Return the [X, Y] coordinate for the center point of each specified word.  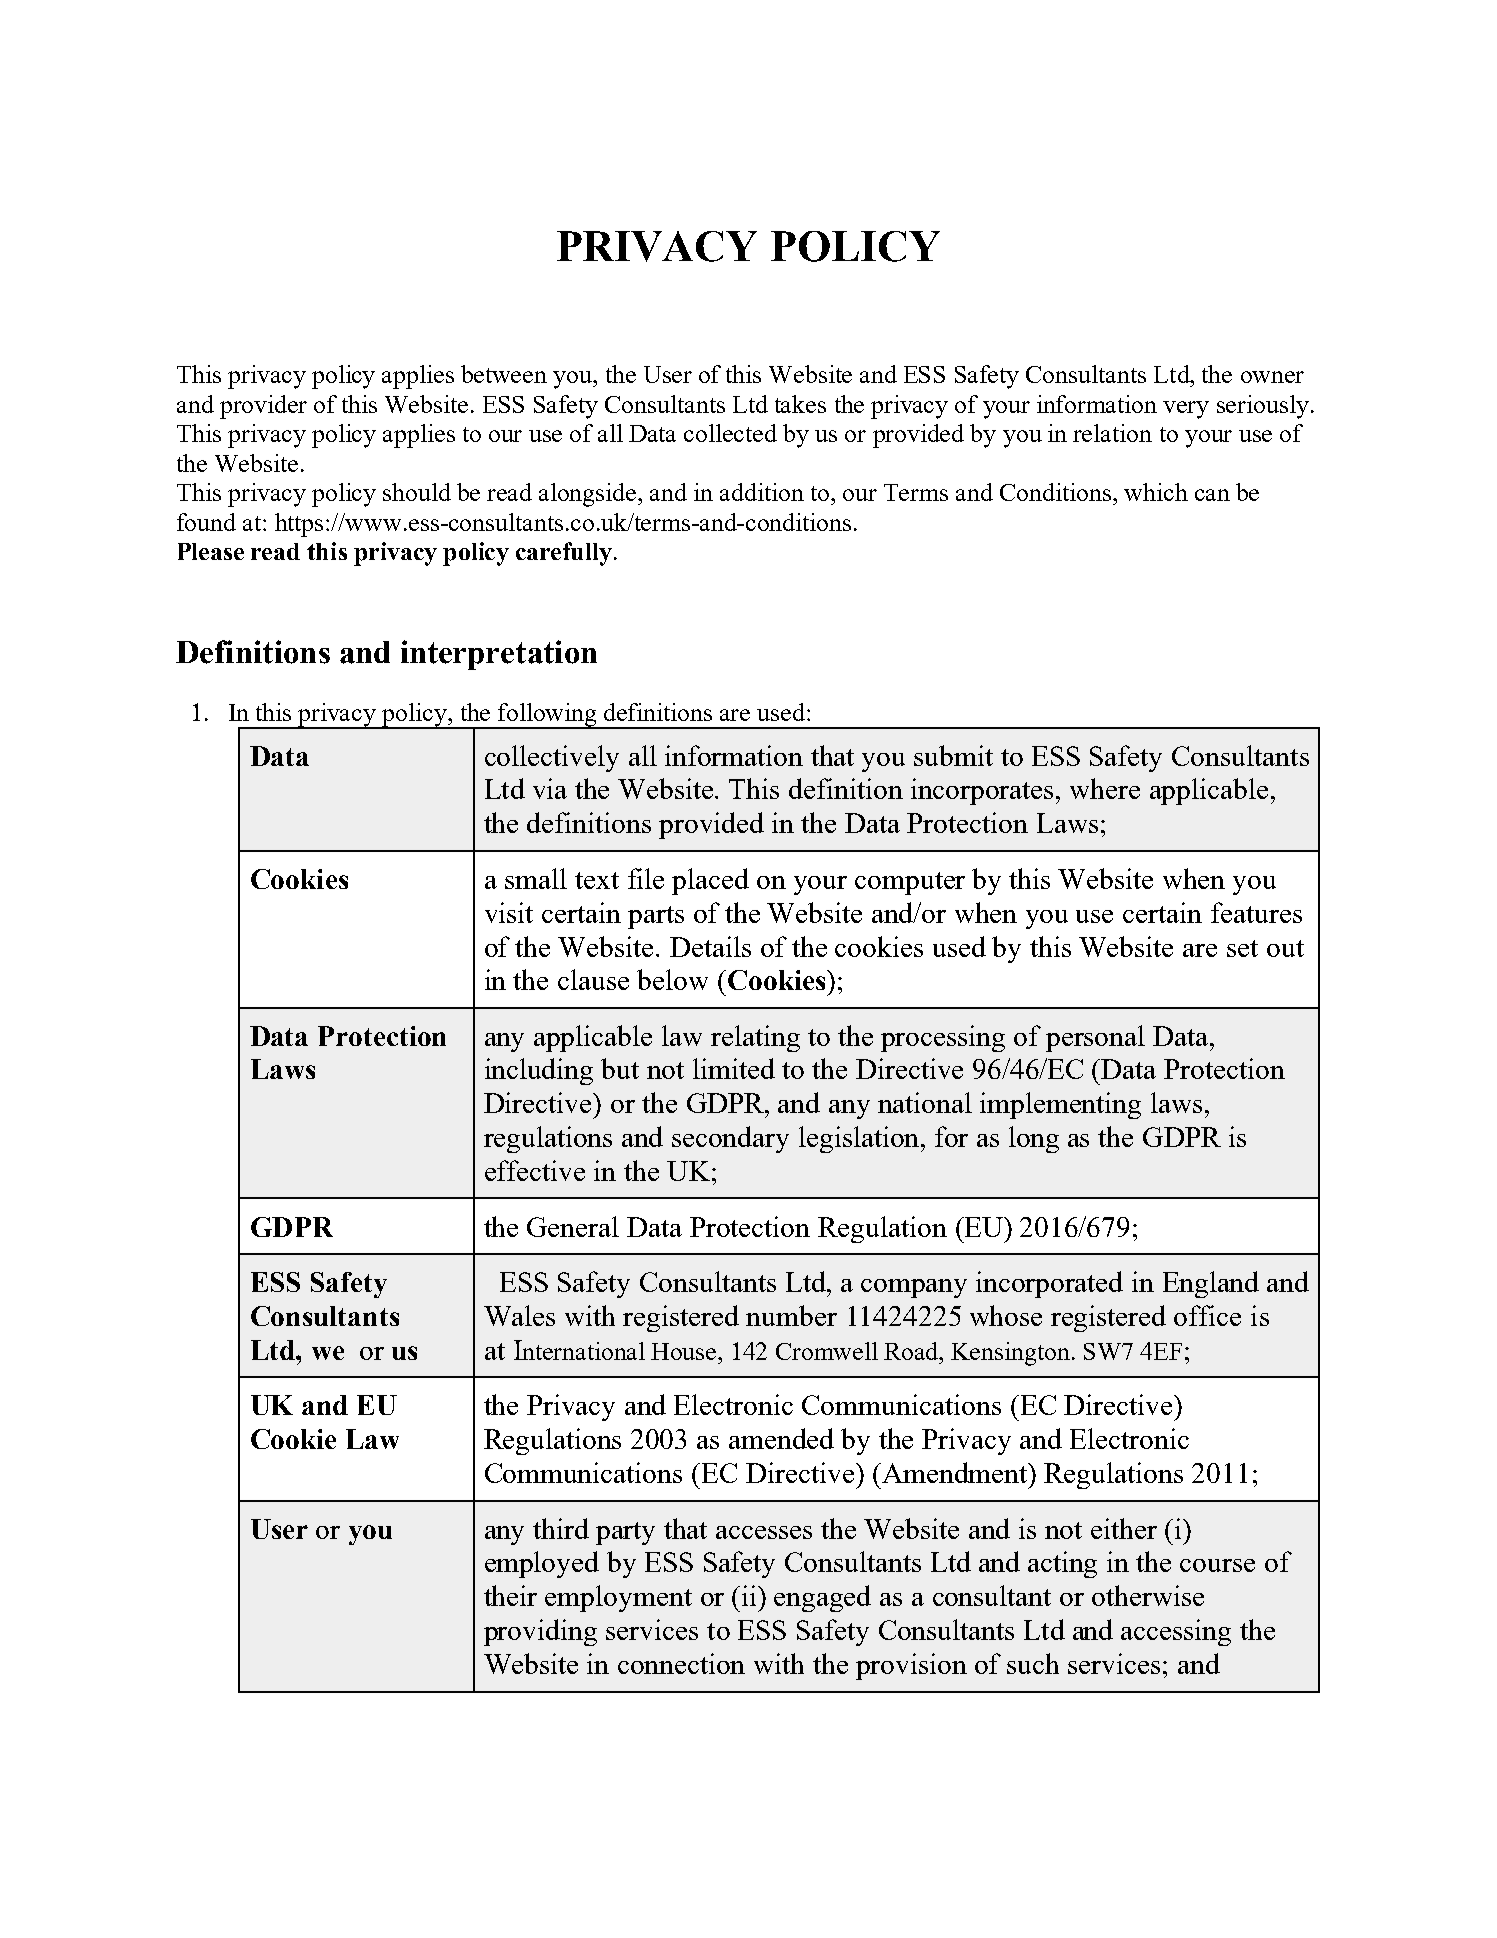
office [1207, 1315]
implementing [1060, 1105]
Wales [519, 1315]
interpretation [499, 655]
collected [730, 433]
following [548, 716]
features [1256, 912]
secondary [730, 1139]
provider [263, 407]
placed [710, 881]
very [1186, 410]
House [685, 1351]
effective [535, 1170]
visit [509, 912]
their [510, 1595]
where [1105, 788]
